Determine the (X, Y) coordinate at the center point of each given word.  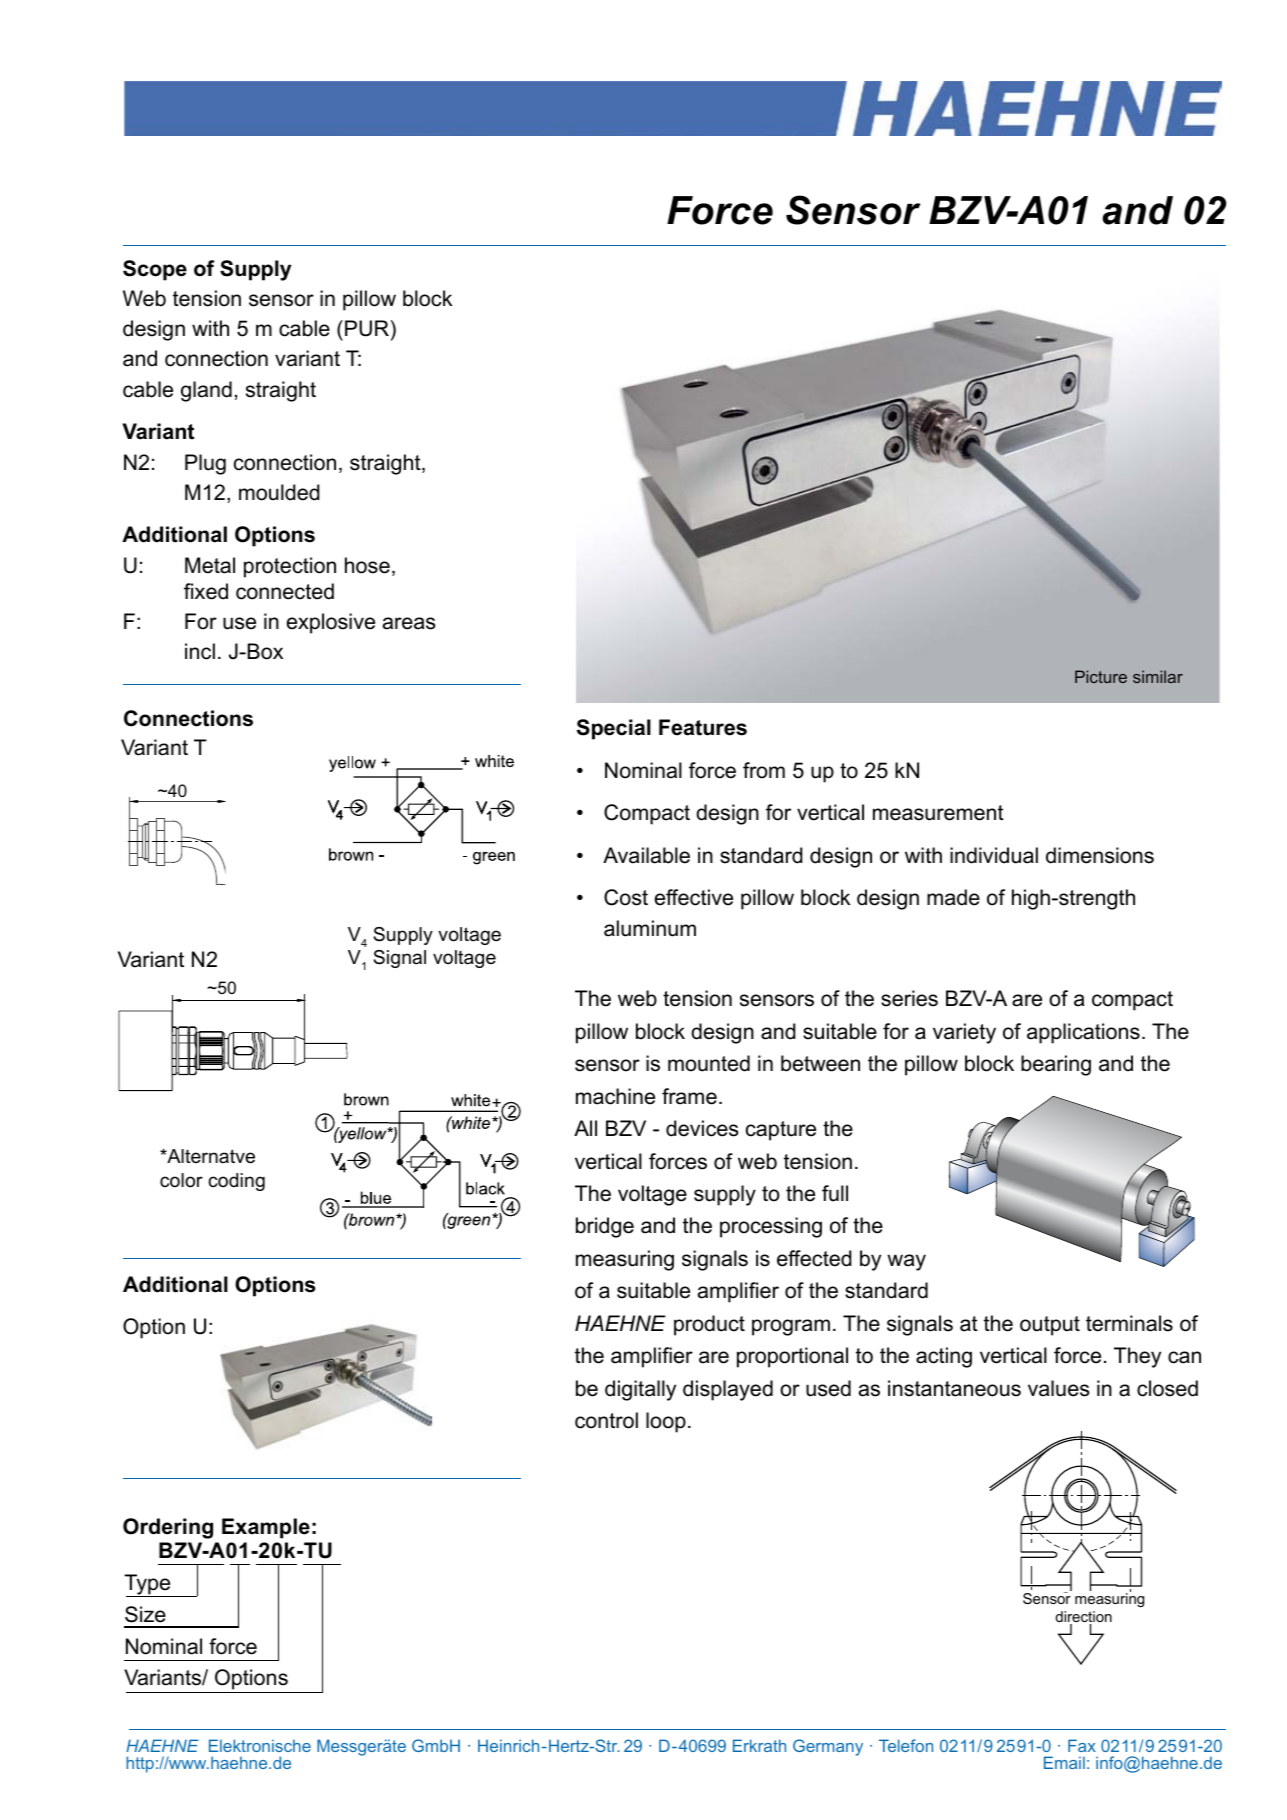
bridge (605, 1227)
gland (206, 391)
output (1050, 1326)
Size (145, 1614)
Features (703, 727)
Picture (1101, 676)
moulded (279, 492)
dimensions (1100, 855)
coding (236, 1182)
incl (200, 651)
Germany (828, 1747)
